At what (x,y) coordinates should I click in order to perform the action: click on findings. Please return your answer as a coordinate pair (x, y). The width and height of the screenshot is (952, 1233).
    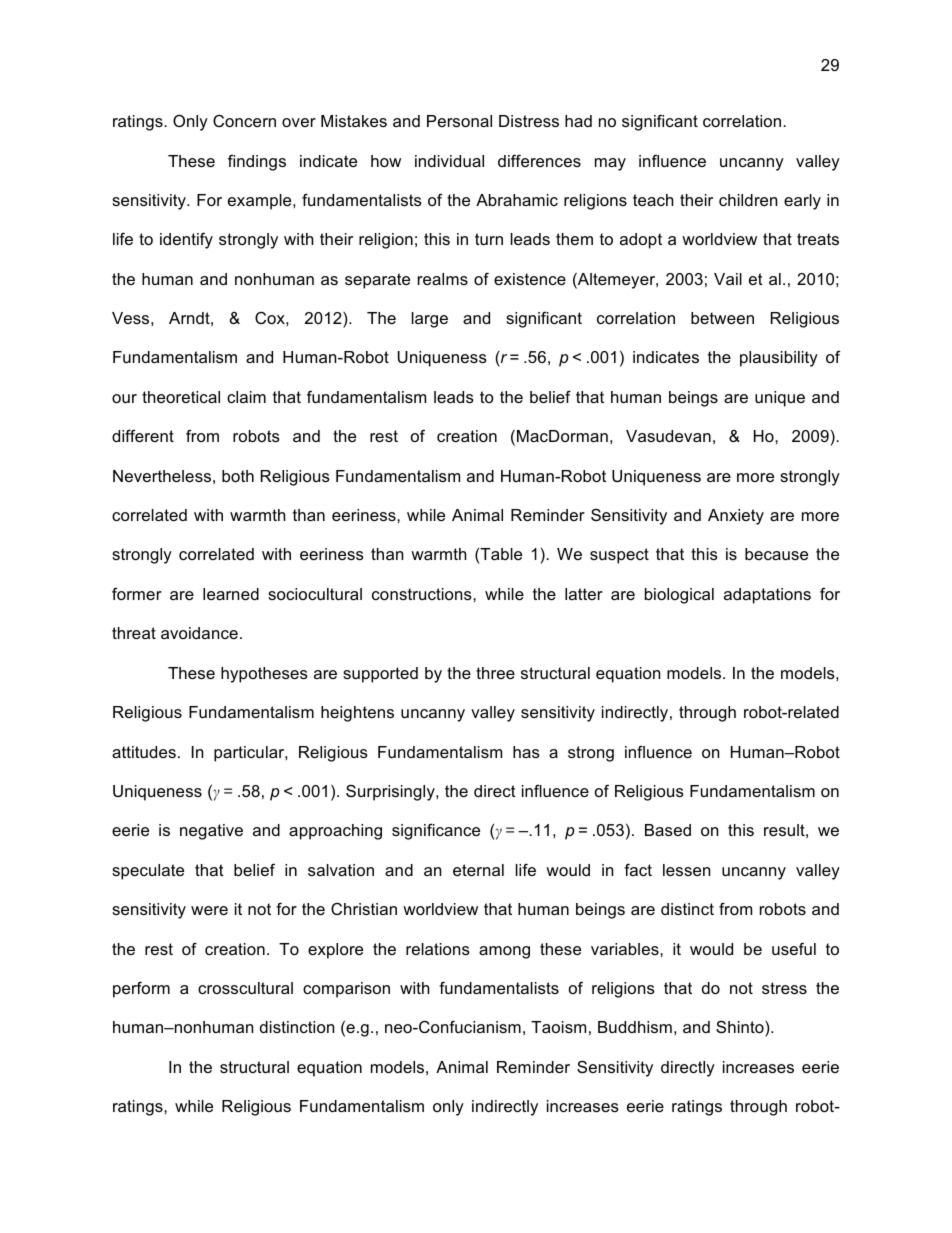
    Looking at the image, I should click on (257, 162).
